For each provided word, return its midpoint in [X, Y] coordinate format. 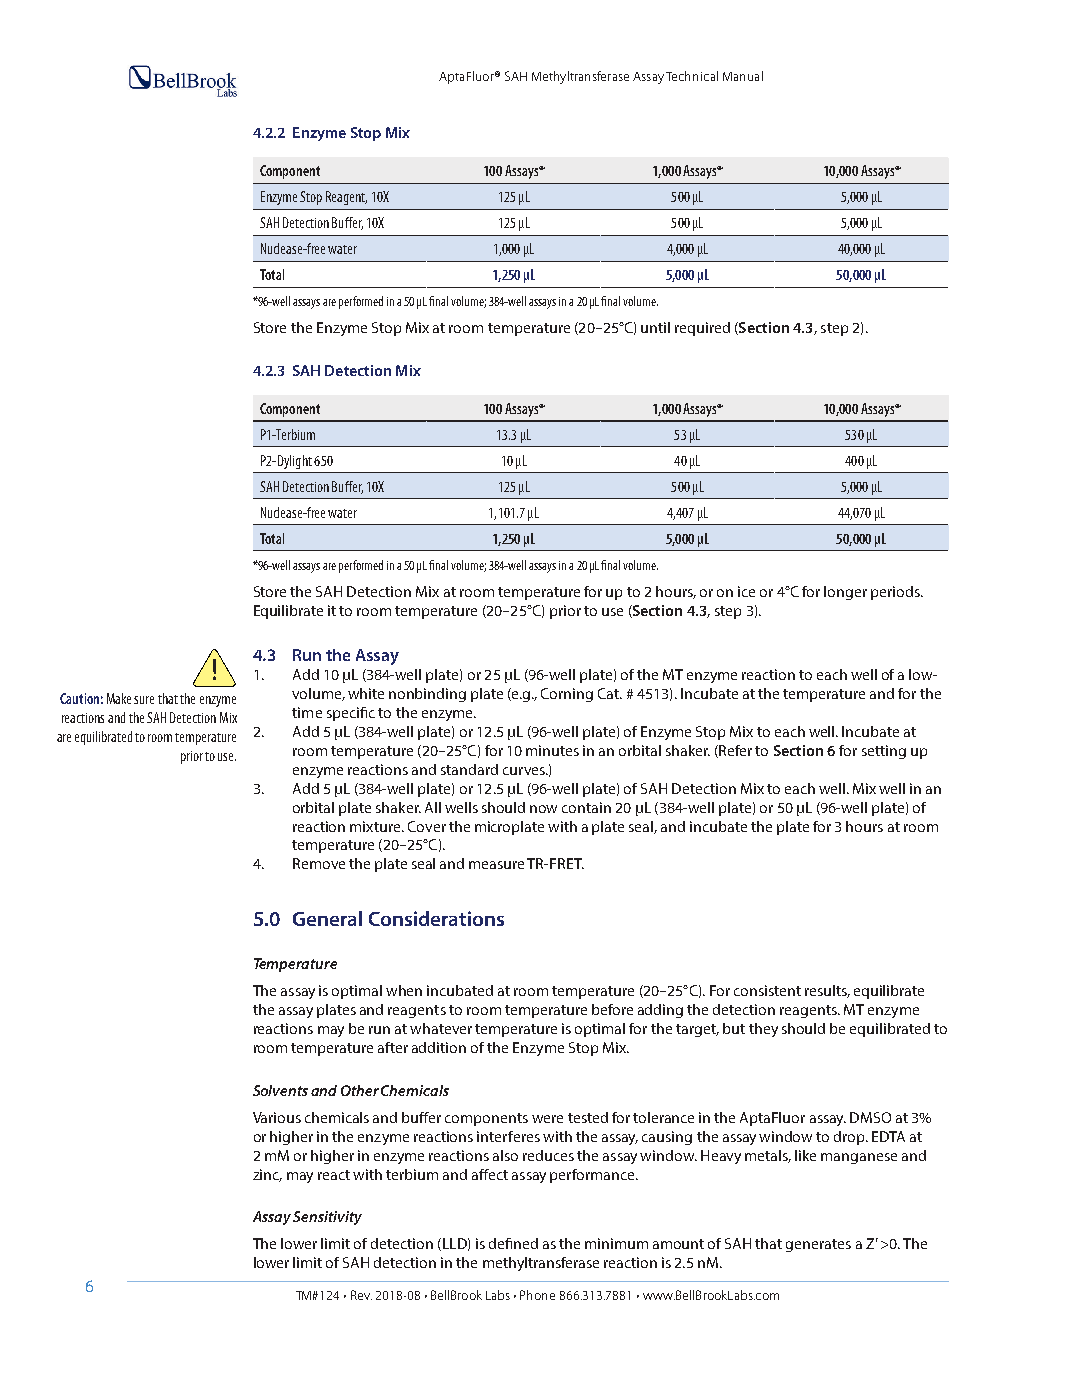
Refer [734, 751]
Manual [743, 76]
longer [845, 593]
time [307, 712]
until [655, 327]
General [327, 918]
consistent [767, 990]
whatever [441, 1028]
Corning [567, 695]
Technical [692, 76]
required [702, 329]
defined [513, 1243]
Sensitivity [327, 1218]
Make [119, 698]
